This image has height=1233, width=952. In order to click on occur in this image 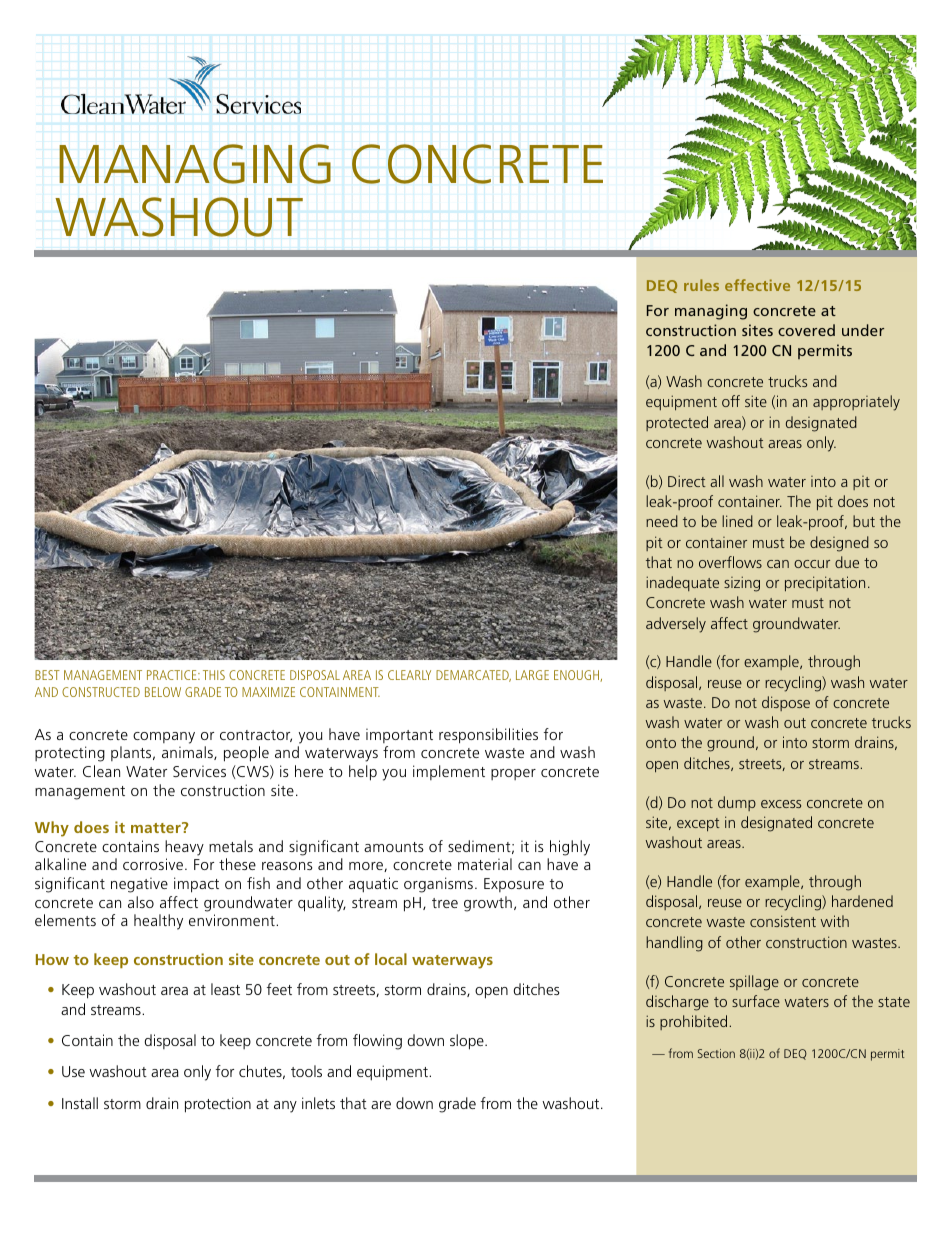, I will do `click(812, 564)`.
